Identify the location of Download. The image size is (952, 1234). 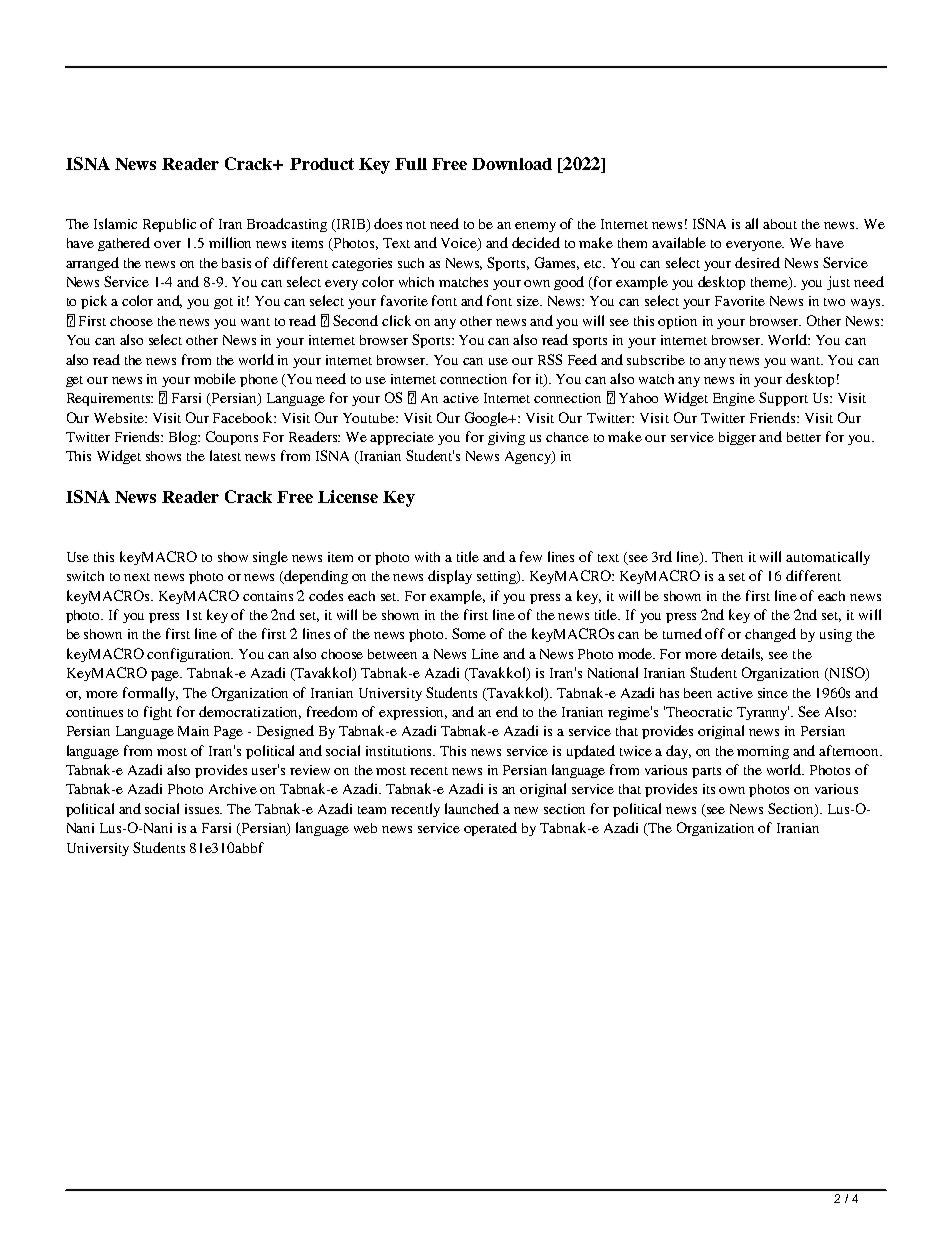
(512, 164).
